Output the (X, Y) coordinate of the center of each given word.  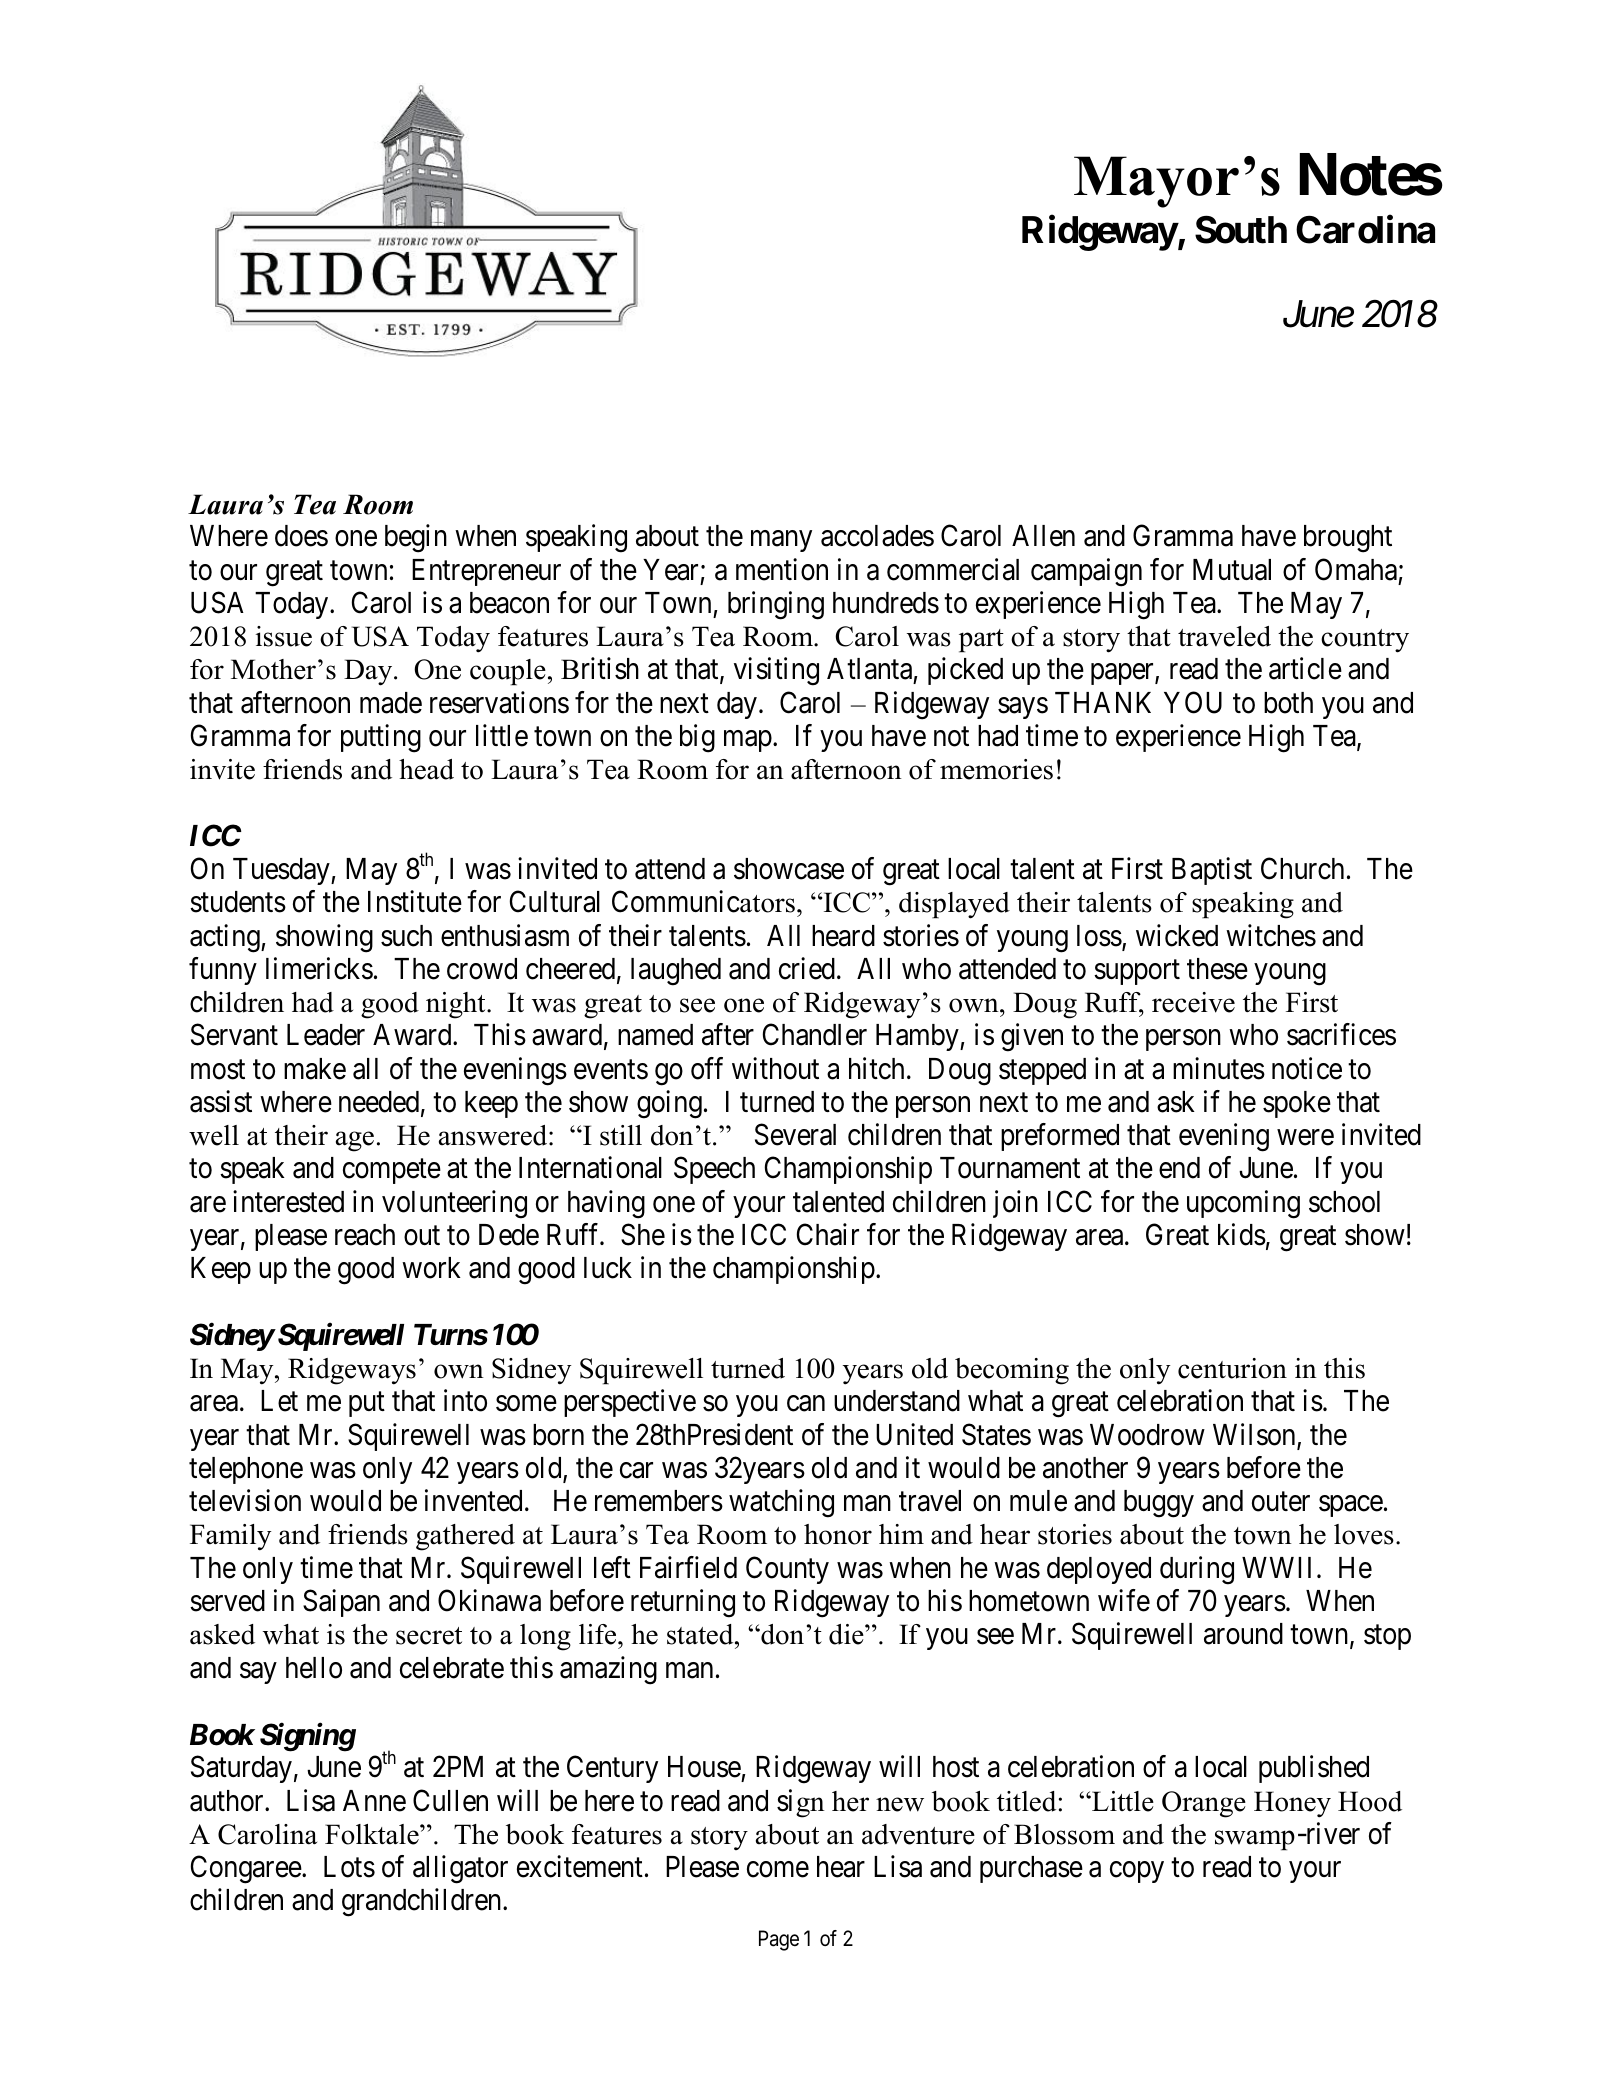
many (781, 541)
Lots (349, 1867)
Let (279, 1401)
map (748, 741)
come (778, 1870)
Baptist (1212, 871)
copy (1137, 1872)
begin (416, 538)
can (806, 1404)
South (1241, 229)
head (426, 769)
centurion (1232, 1368)
